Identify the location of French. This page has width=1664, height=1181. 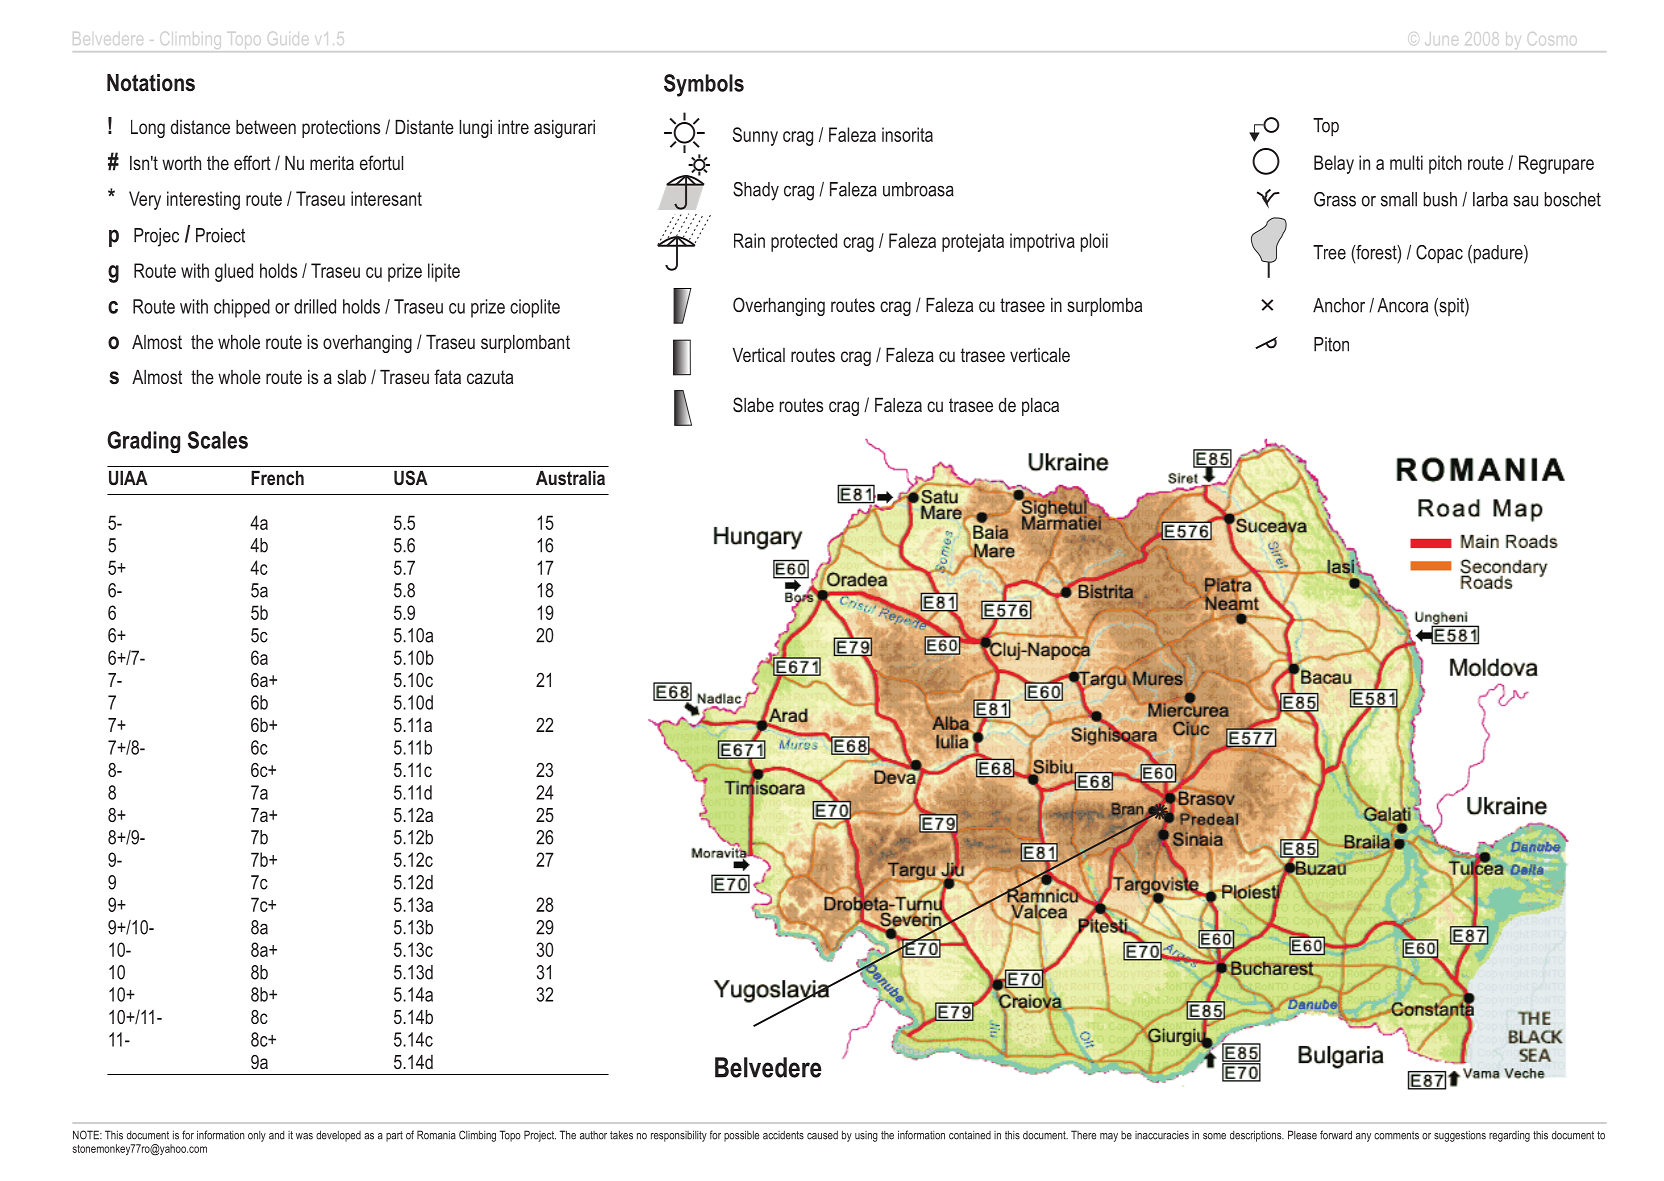
(277, 478).
